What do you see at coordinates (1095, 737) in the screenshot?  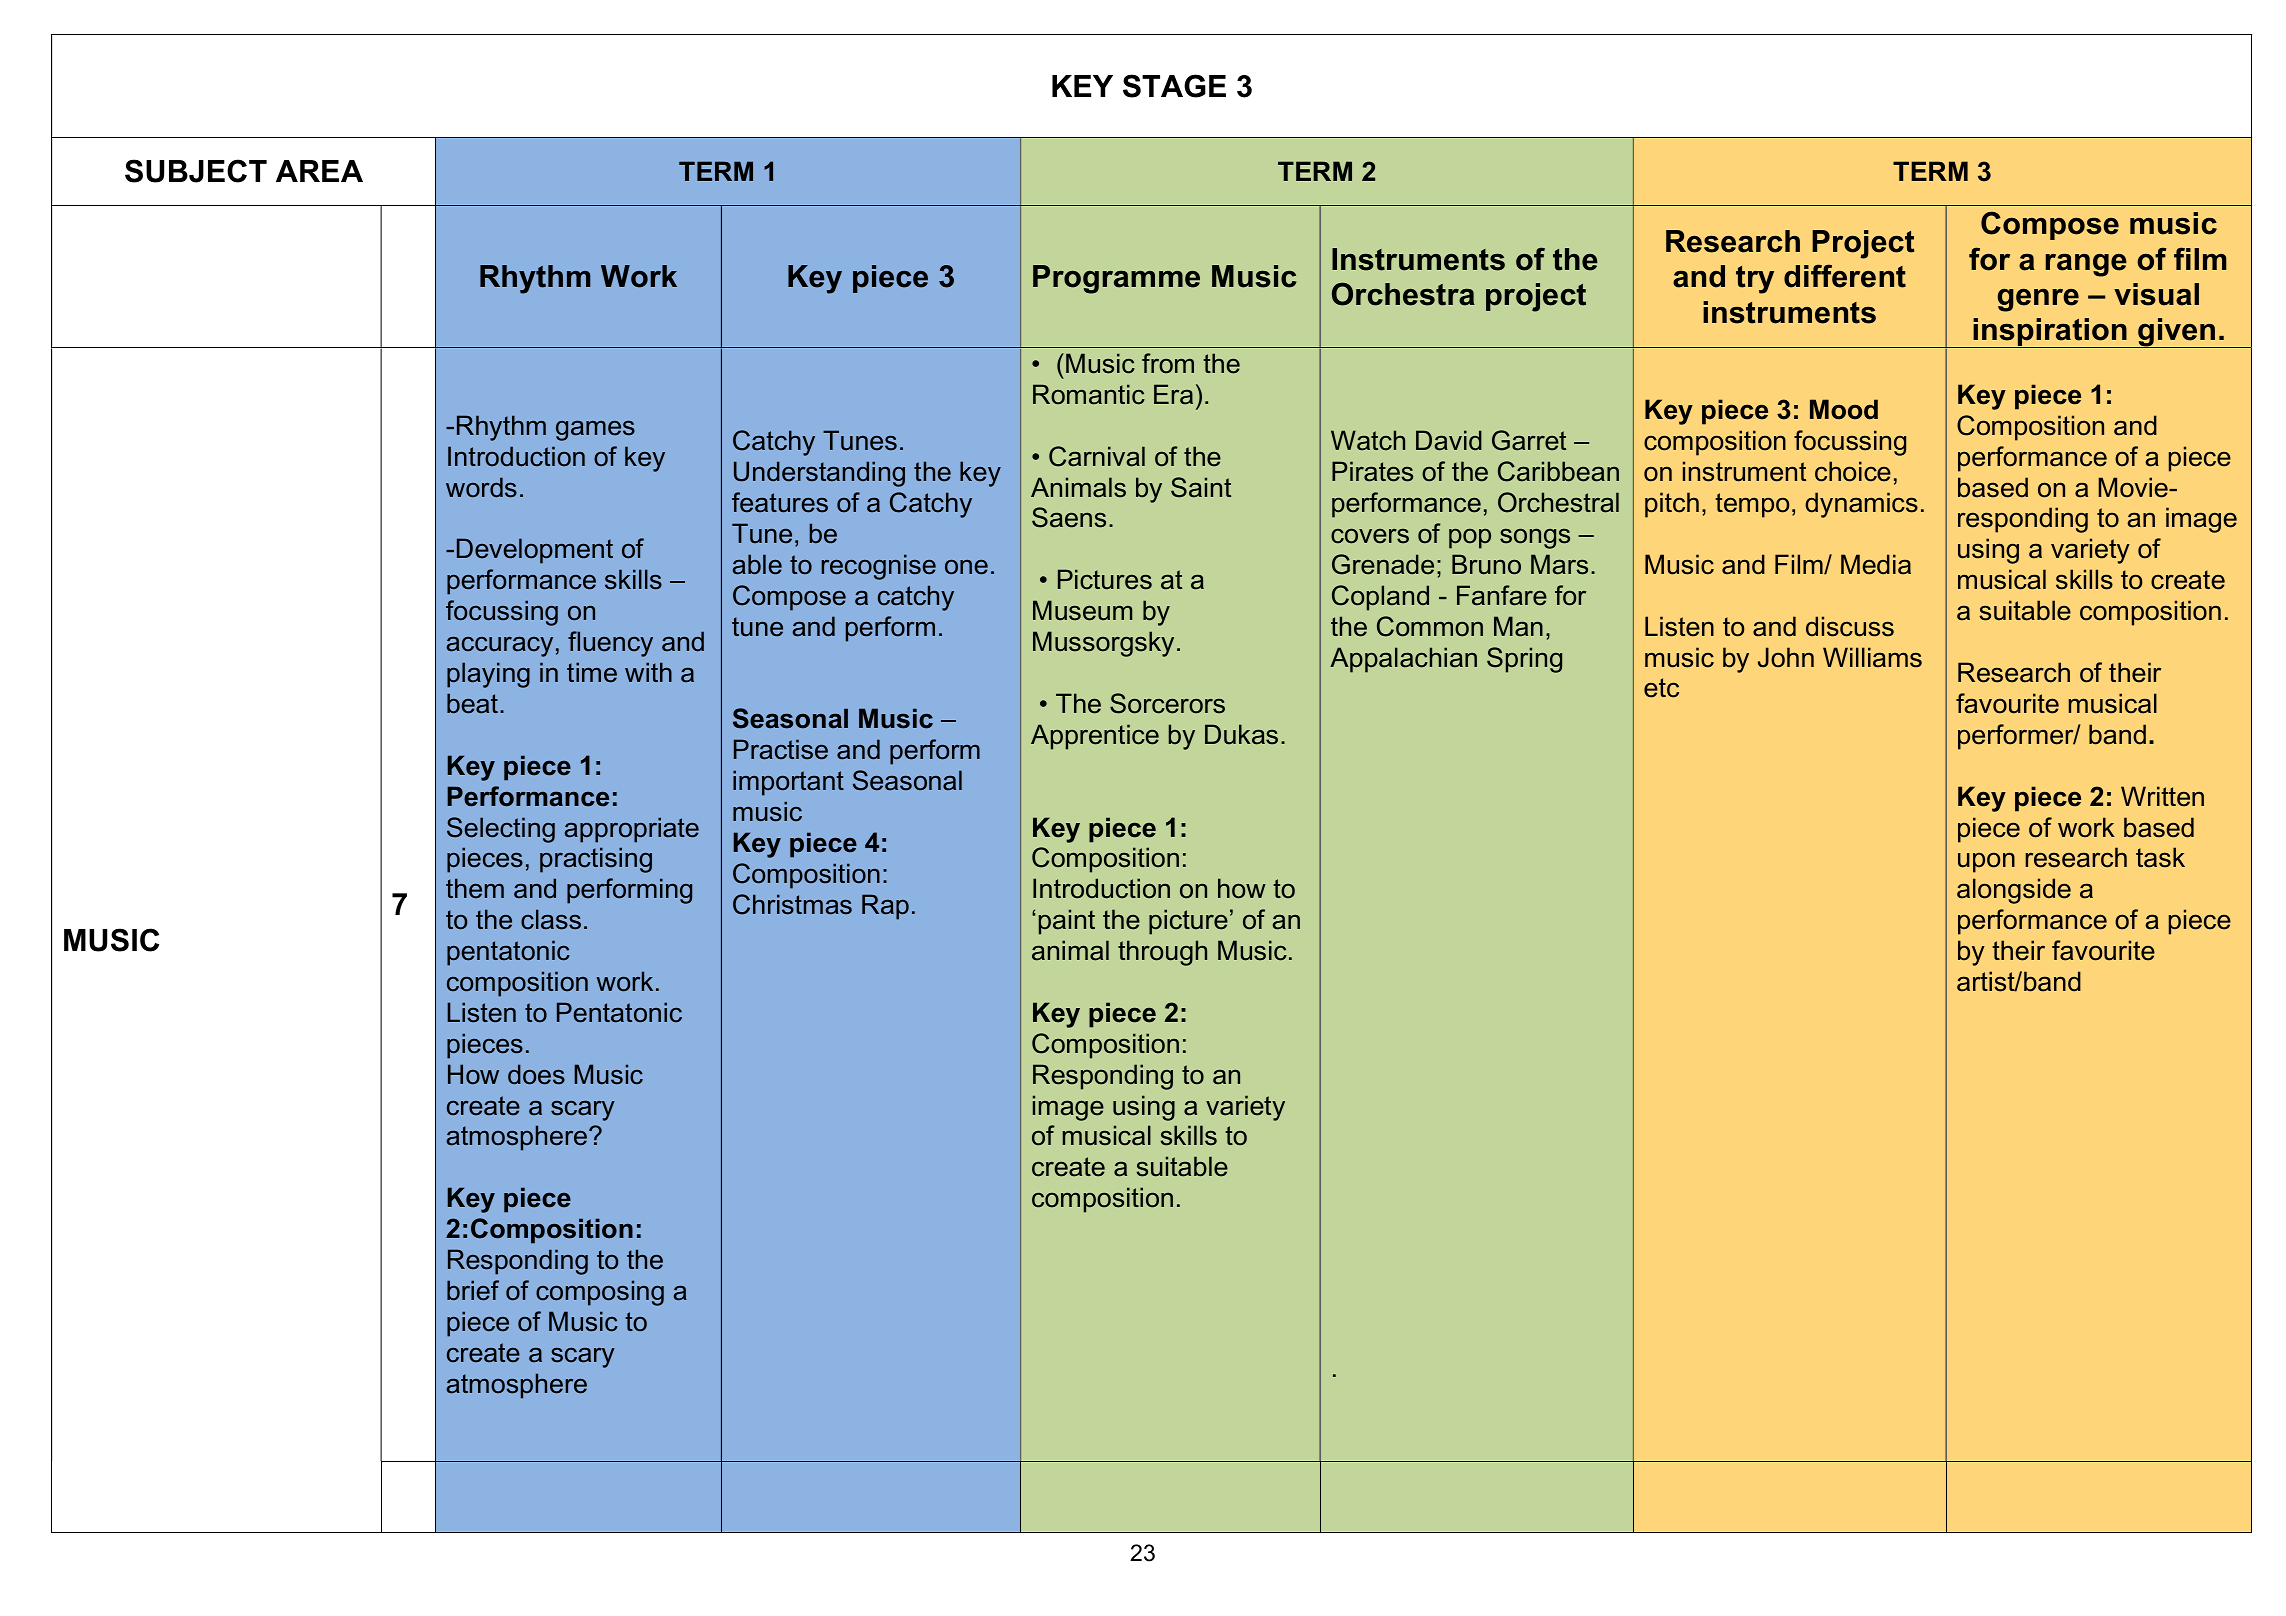 I see `Apprentice` at bounding box center [1095, 737].
